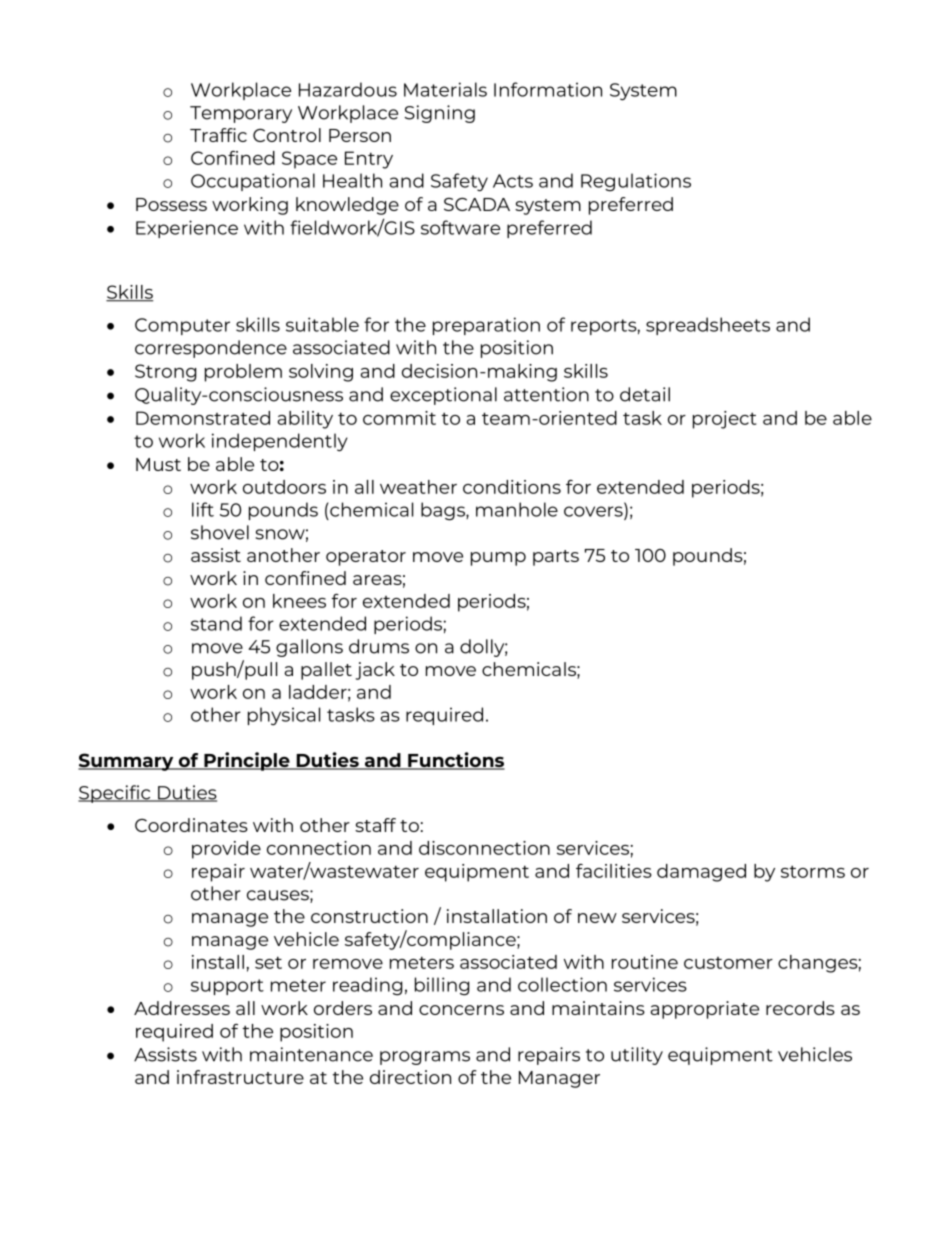 This page has width=952, height=1233. I want to click on Addresses, so click(182, 1008).
